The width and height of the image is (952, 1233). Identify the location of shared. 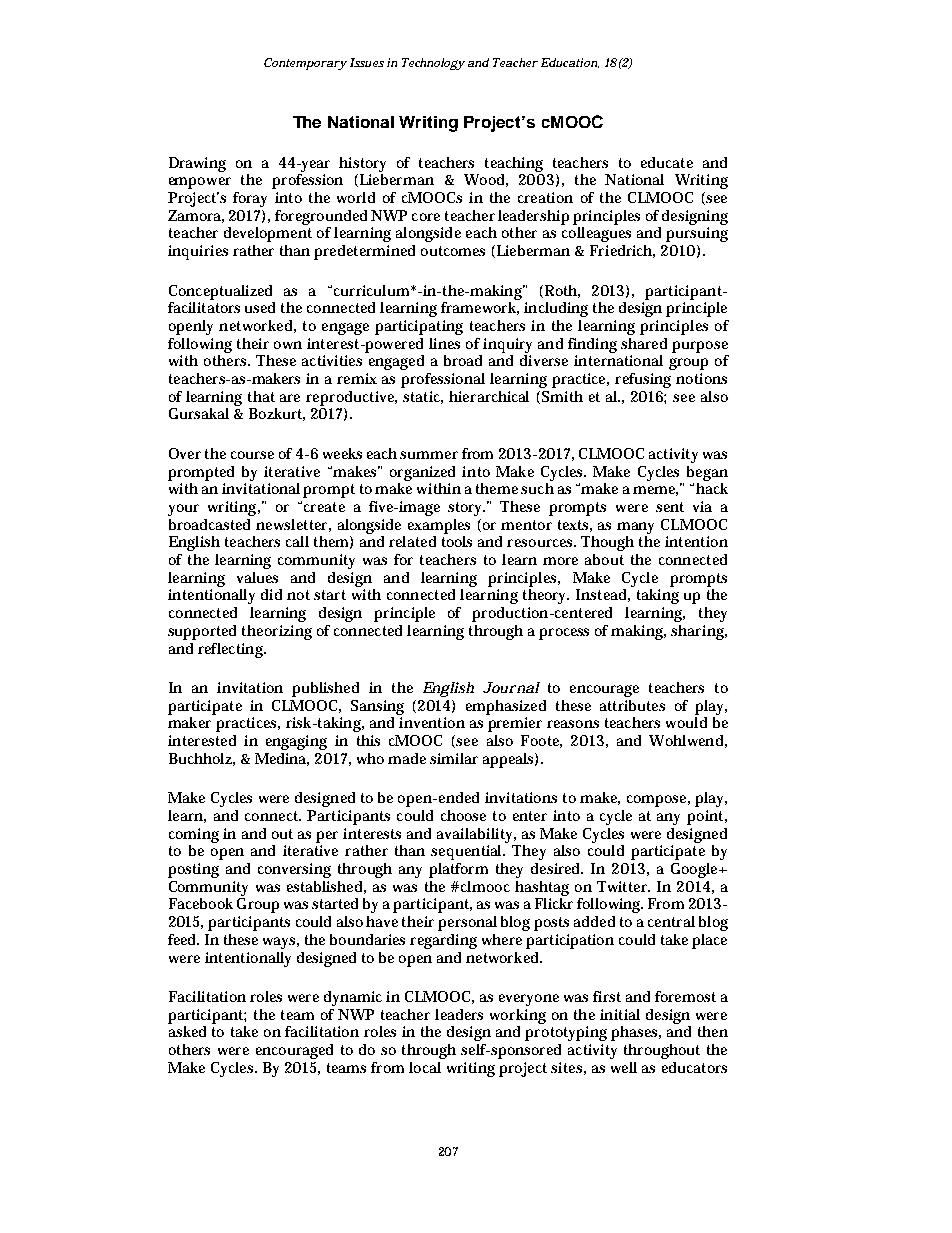
(644, 343).
